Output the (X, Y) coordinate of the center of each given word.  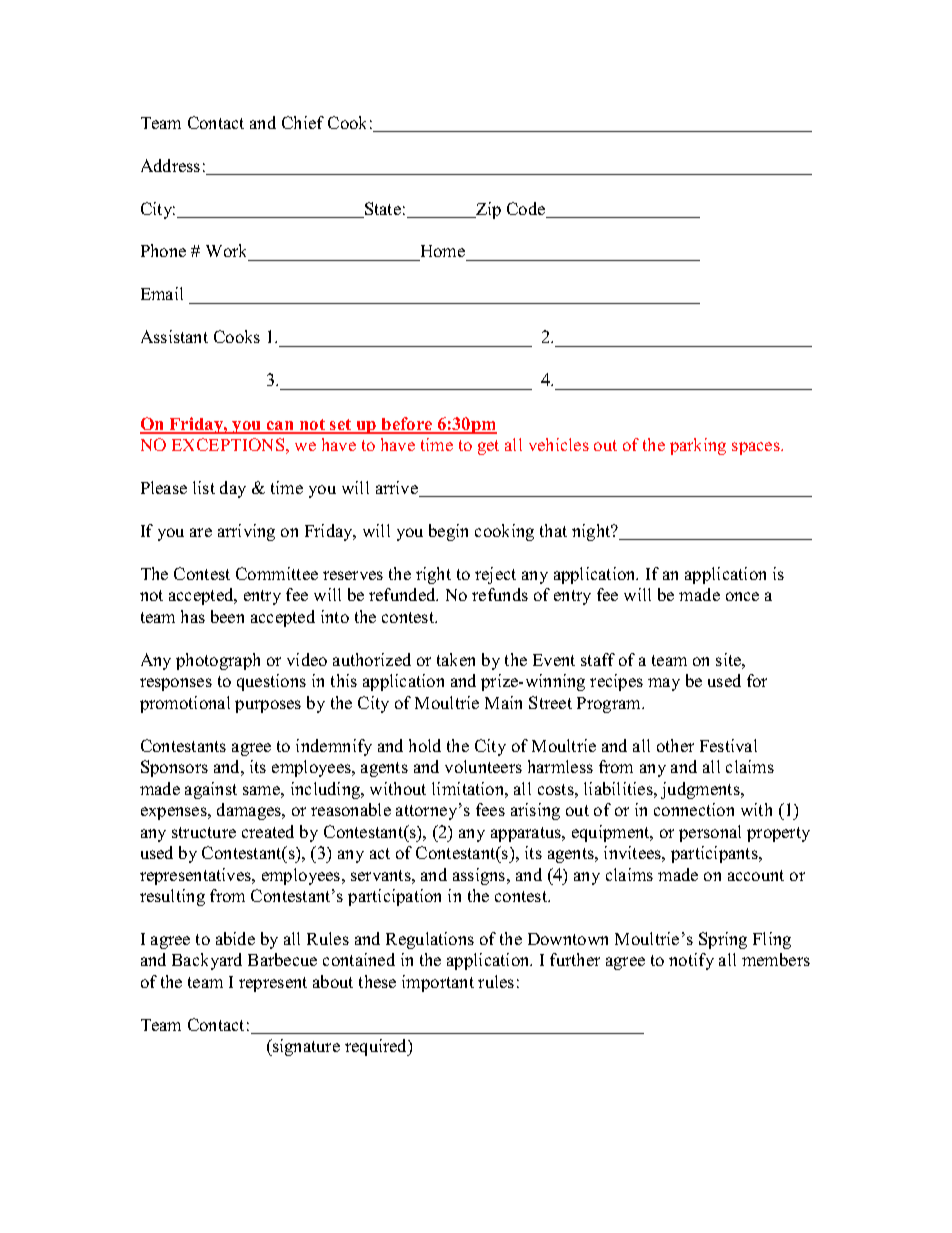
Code (527, 210)
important (438, 983)
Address (170, 165)
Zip (487, 210)
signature (305, 1047)
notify (691, 961)
